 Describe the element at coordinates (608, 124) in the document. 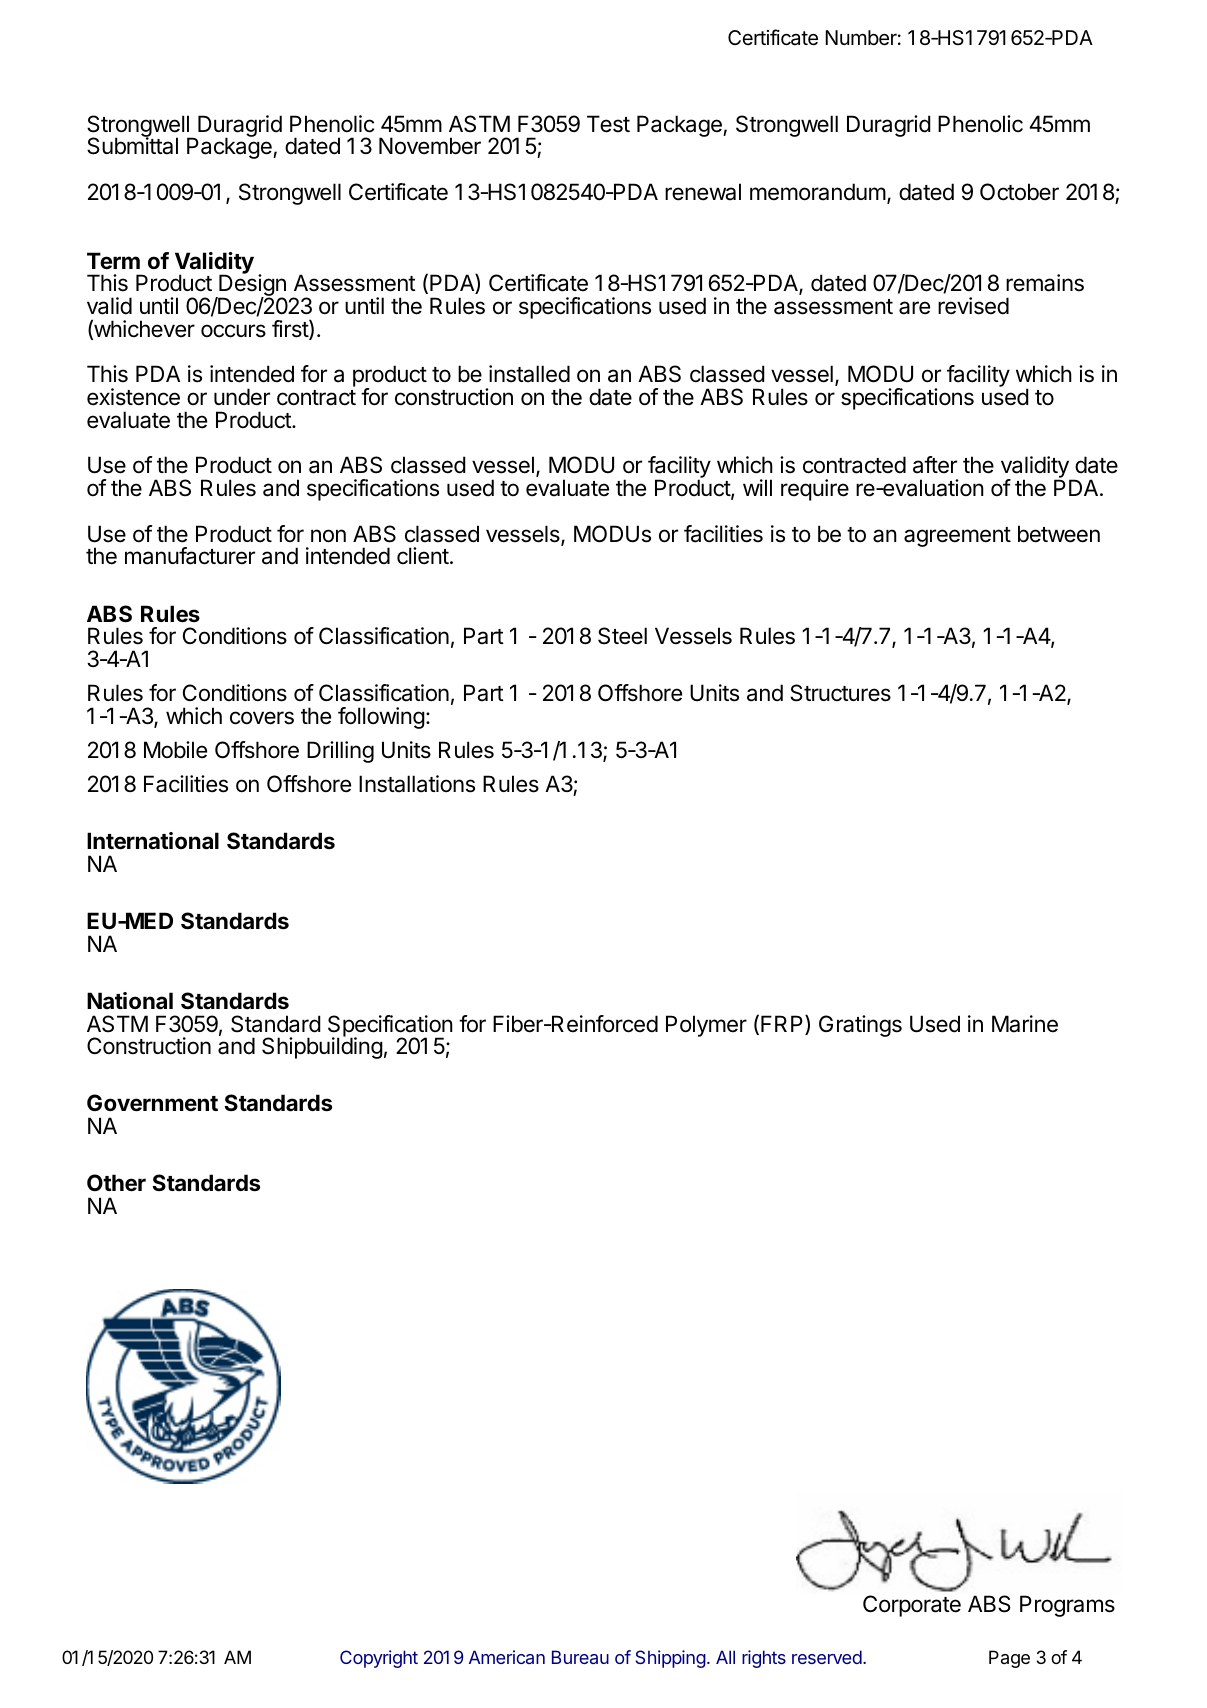

I see `Test` at that location.
